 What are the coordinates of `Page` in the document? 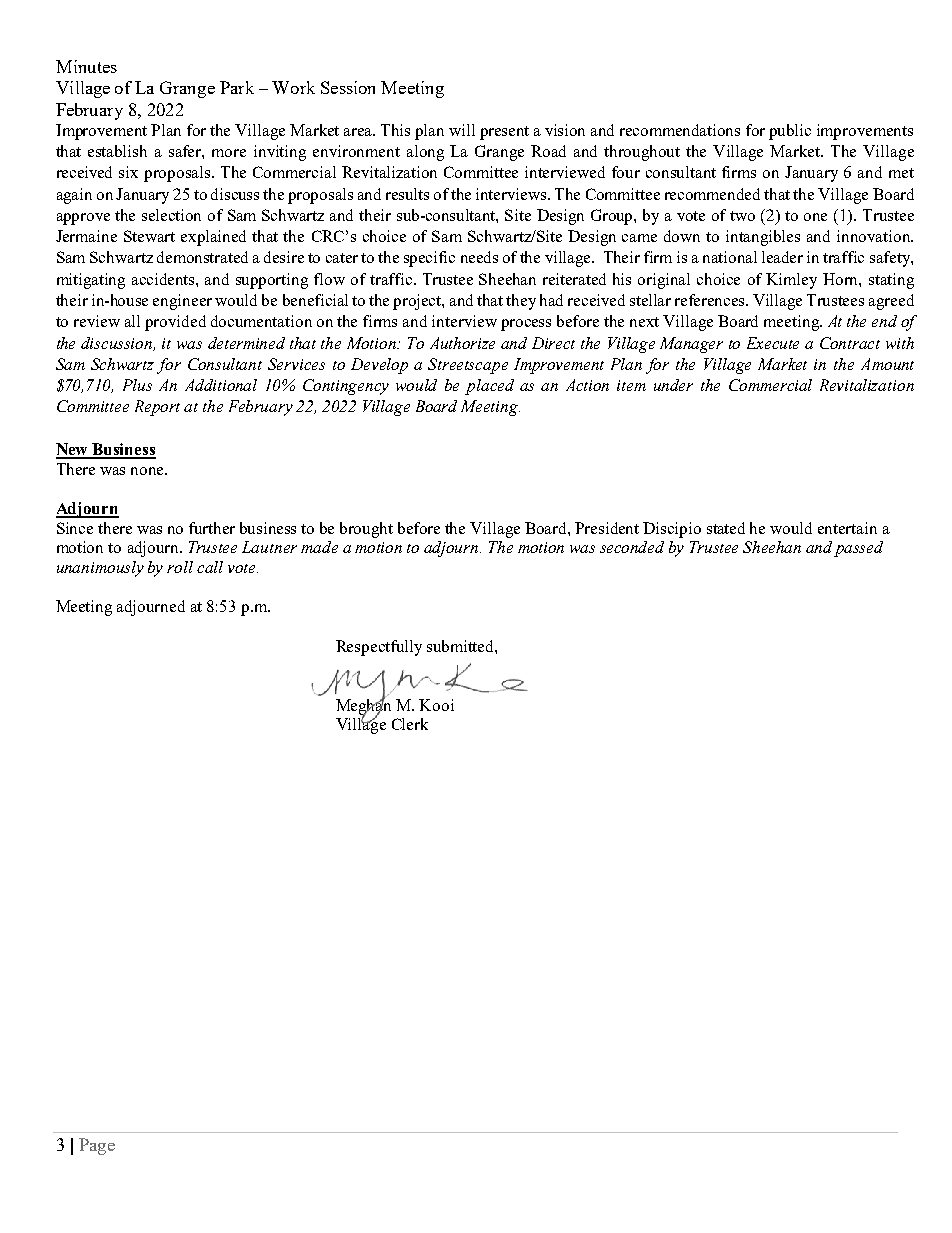 It's located at (97, 1146).
